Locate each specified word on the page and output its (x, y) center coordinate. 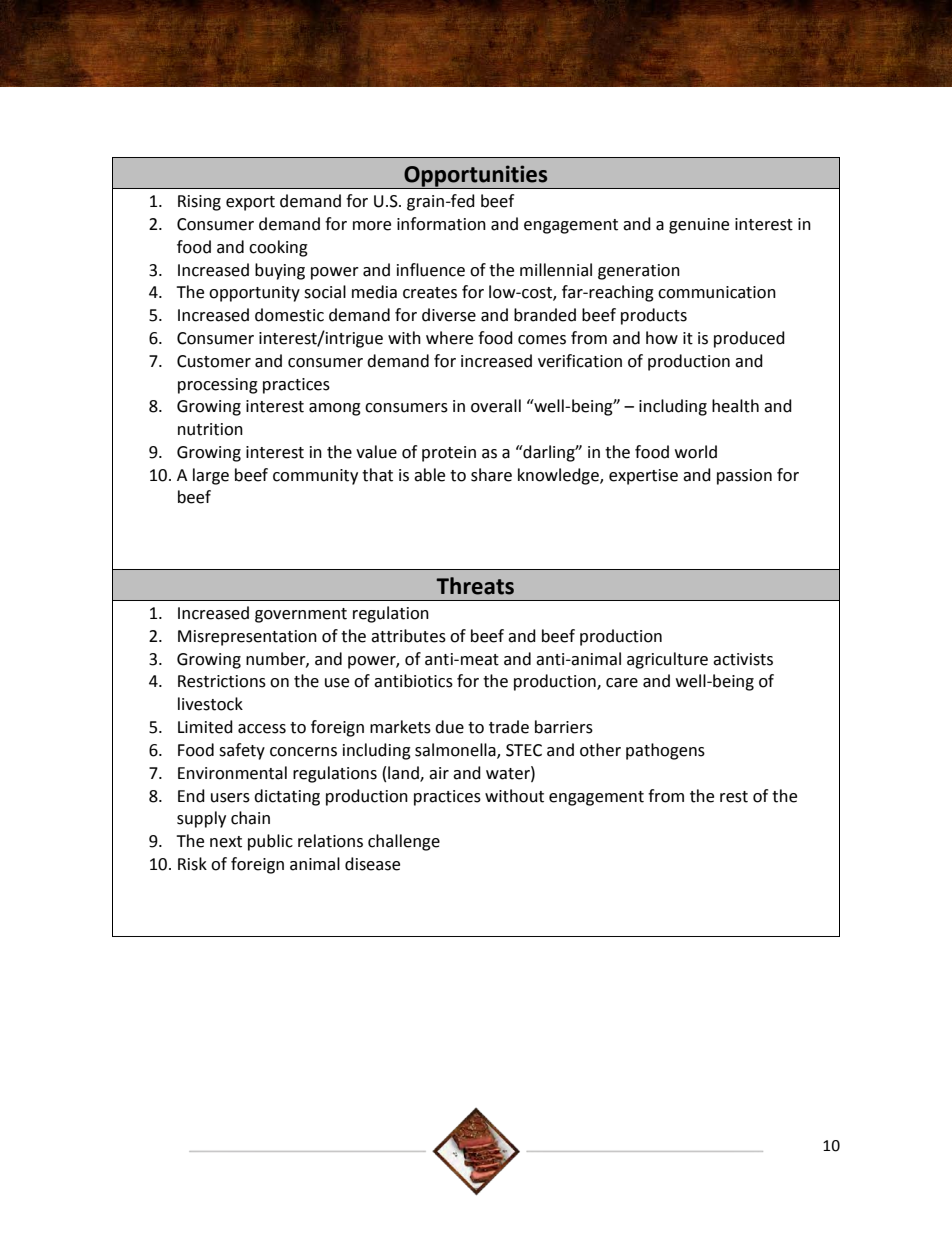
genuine (699, 226)
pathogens (665, 751)
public (270, 842)
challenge (404, 842)
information (441, 224)
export (250, 203)
